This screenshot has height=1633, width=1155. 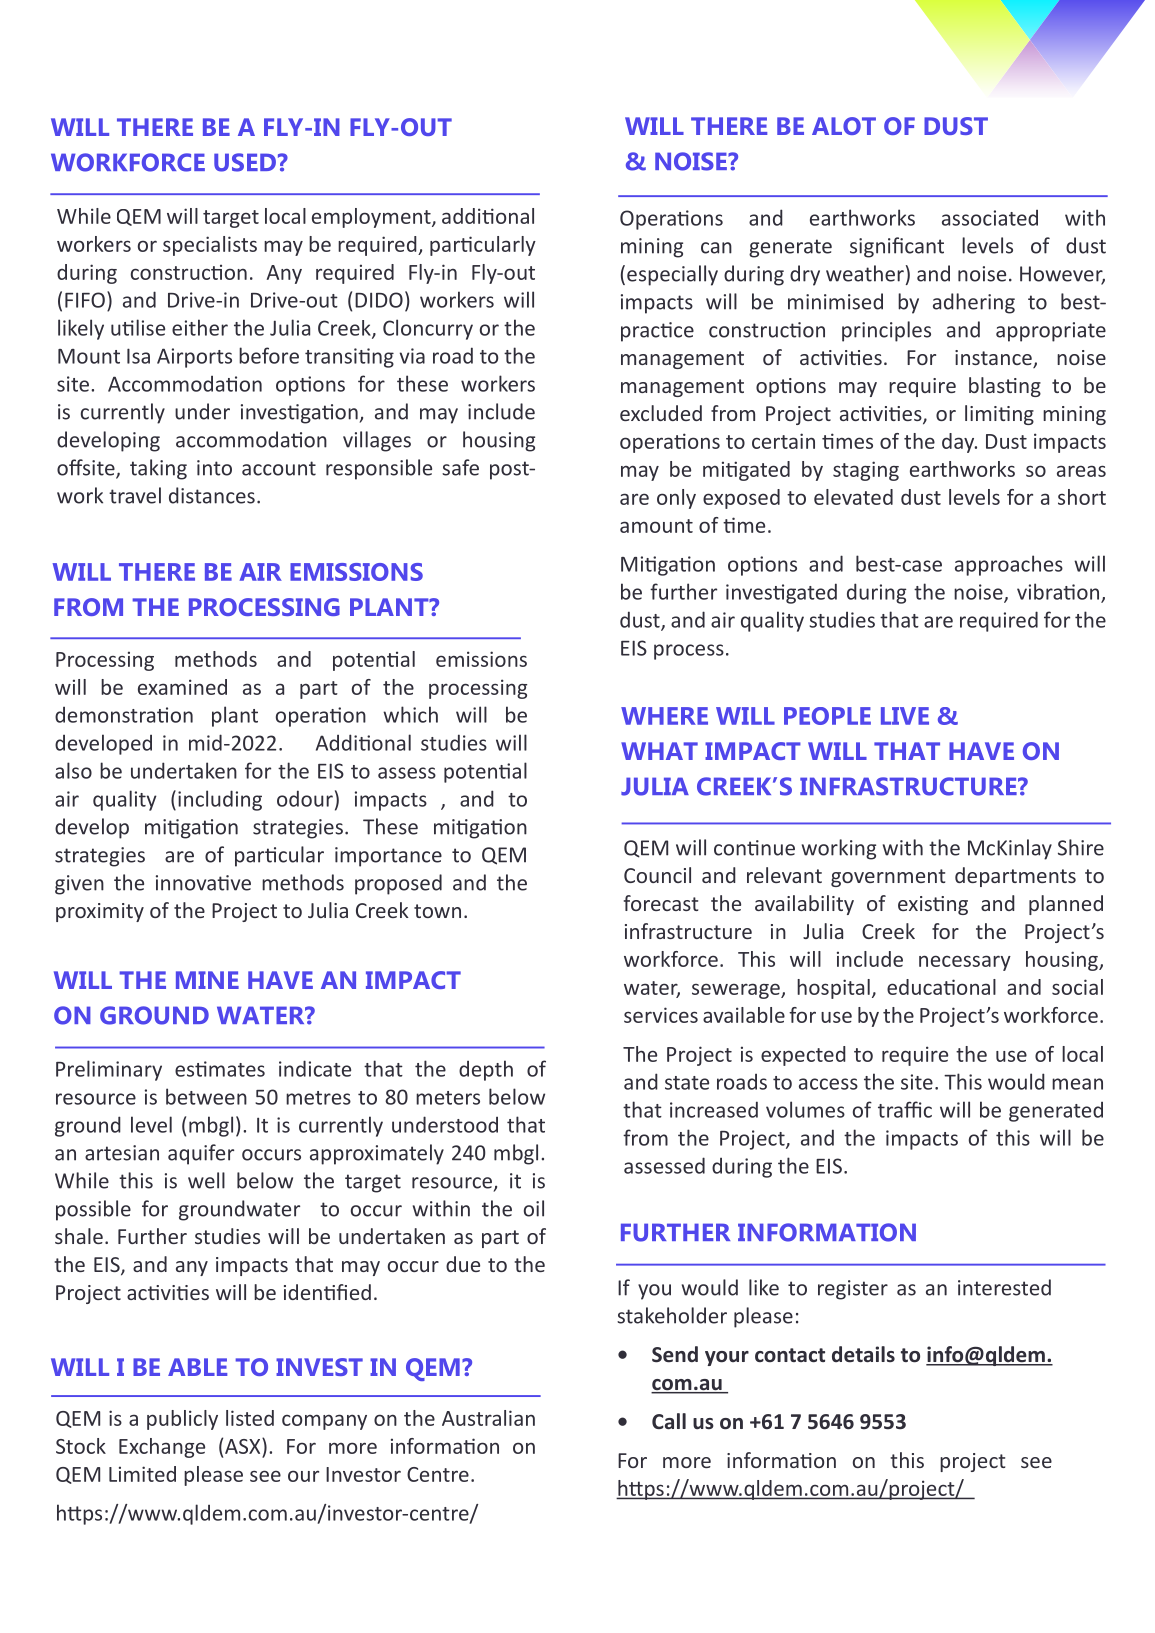 What do you see at coordinates (488, 1418) in the screenshot?
I see `Australian` at bounding box center [488, 1418].
